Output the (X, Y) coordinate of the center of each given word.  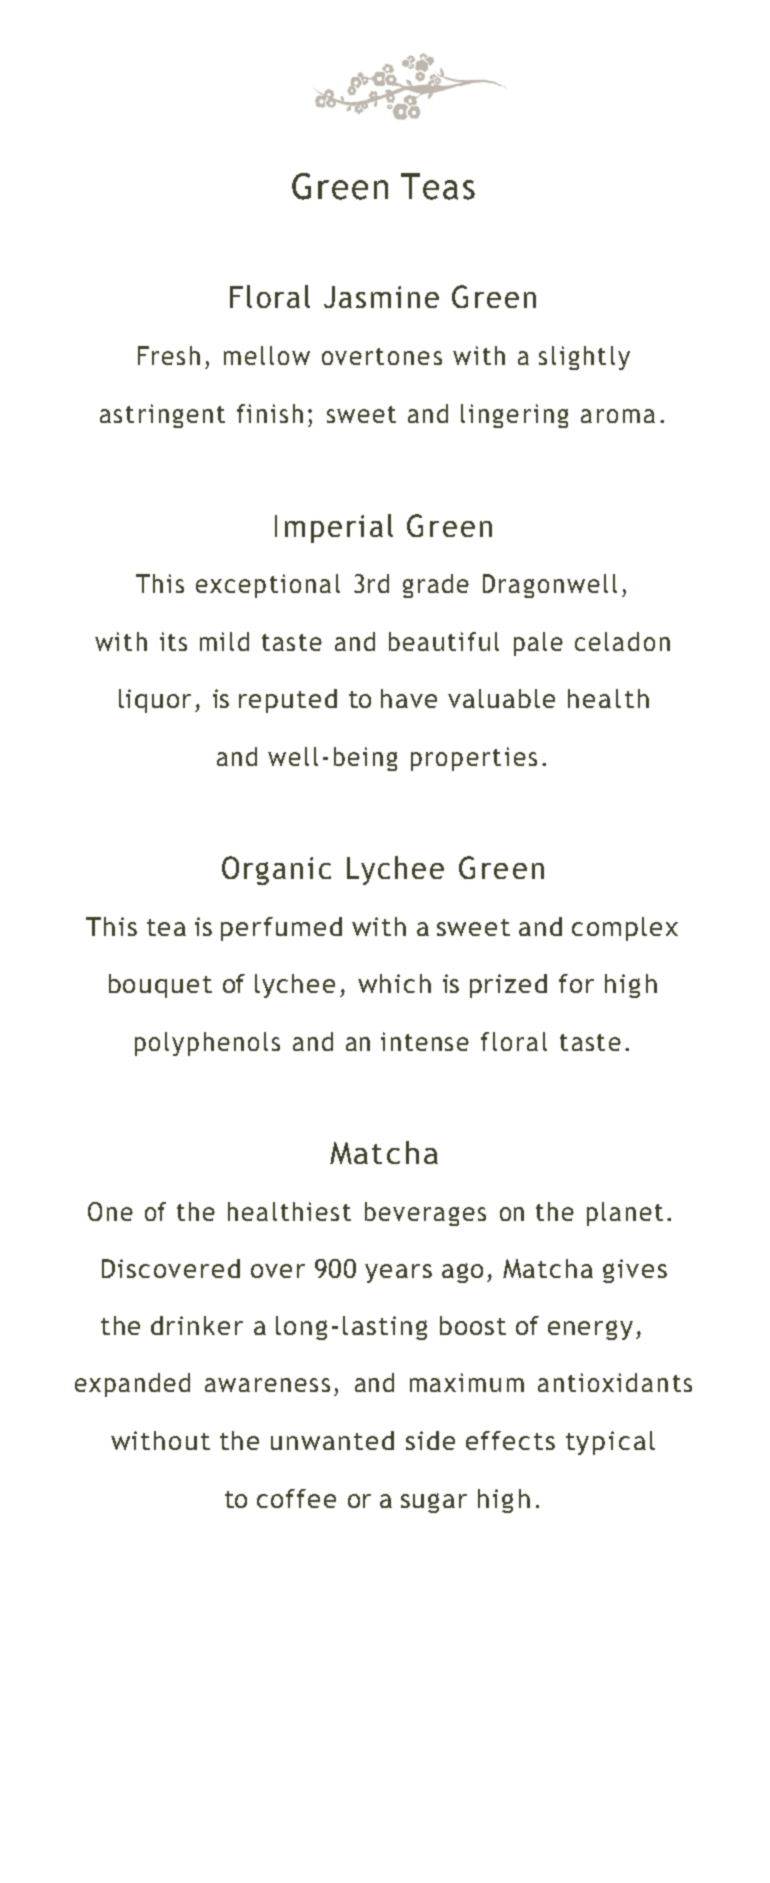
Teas (438, 186)
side (430, 1440)
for (576, 983)
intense (425, 1041)
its (173, 641)
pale (538, 644)
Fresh (169, 355)
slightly (584, 358)
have (409, 698)
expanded (132, 1385)
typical (610, 1443)
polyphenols (207, 1044)
